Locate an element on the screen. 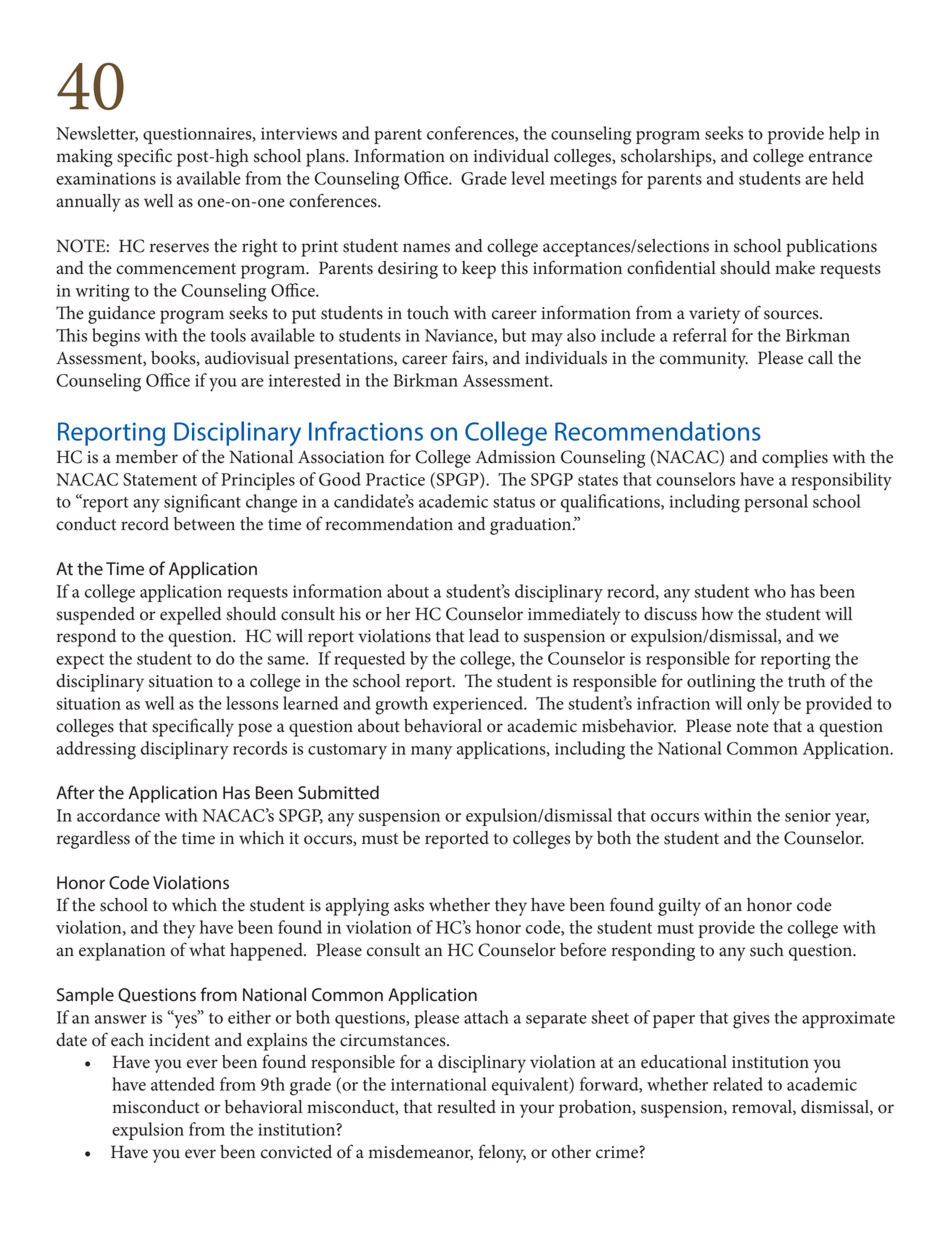 The image size is (952, 1233). related is located at coordinates (738, 1084).
